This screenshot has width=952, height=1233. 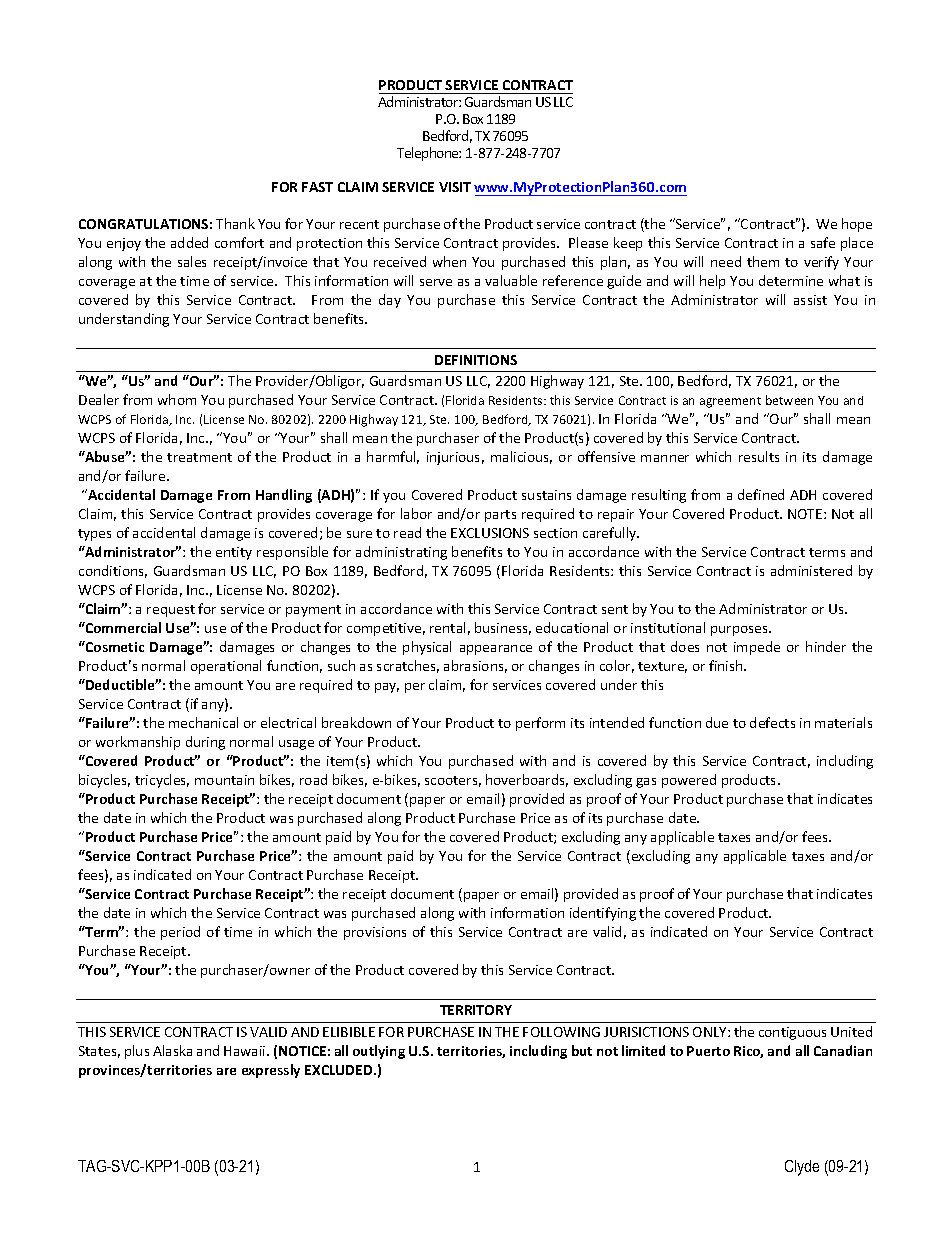 What do you see at coordinates (189, 242) in the screenshot?
I see `added` at bounding box center [189, 242].
